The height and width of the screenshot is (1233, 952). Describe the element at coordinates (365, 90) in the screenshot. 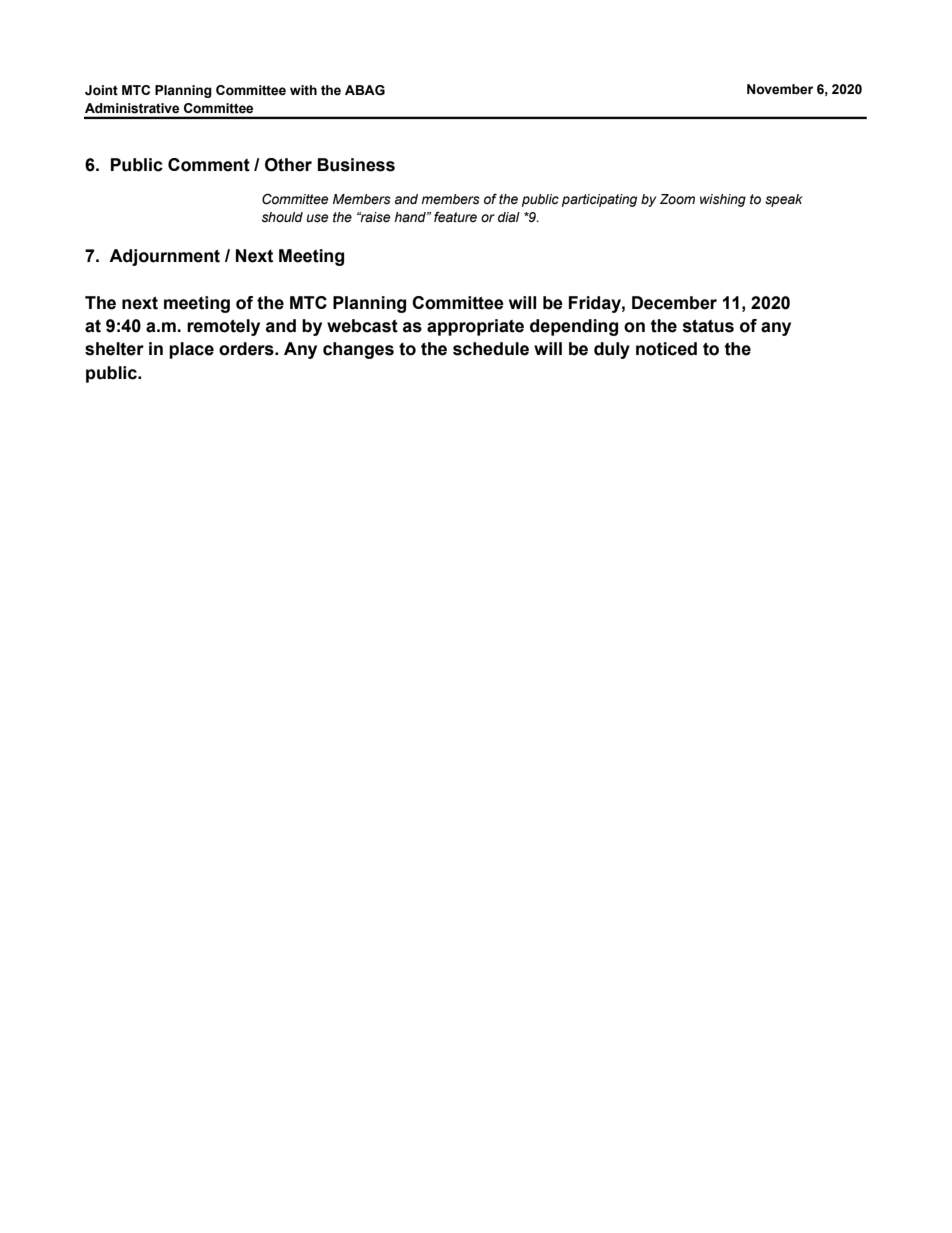

I see `ABAG` at that location.
